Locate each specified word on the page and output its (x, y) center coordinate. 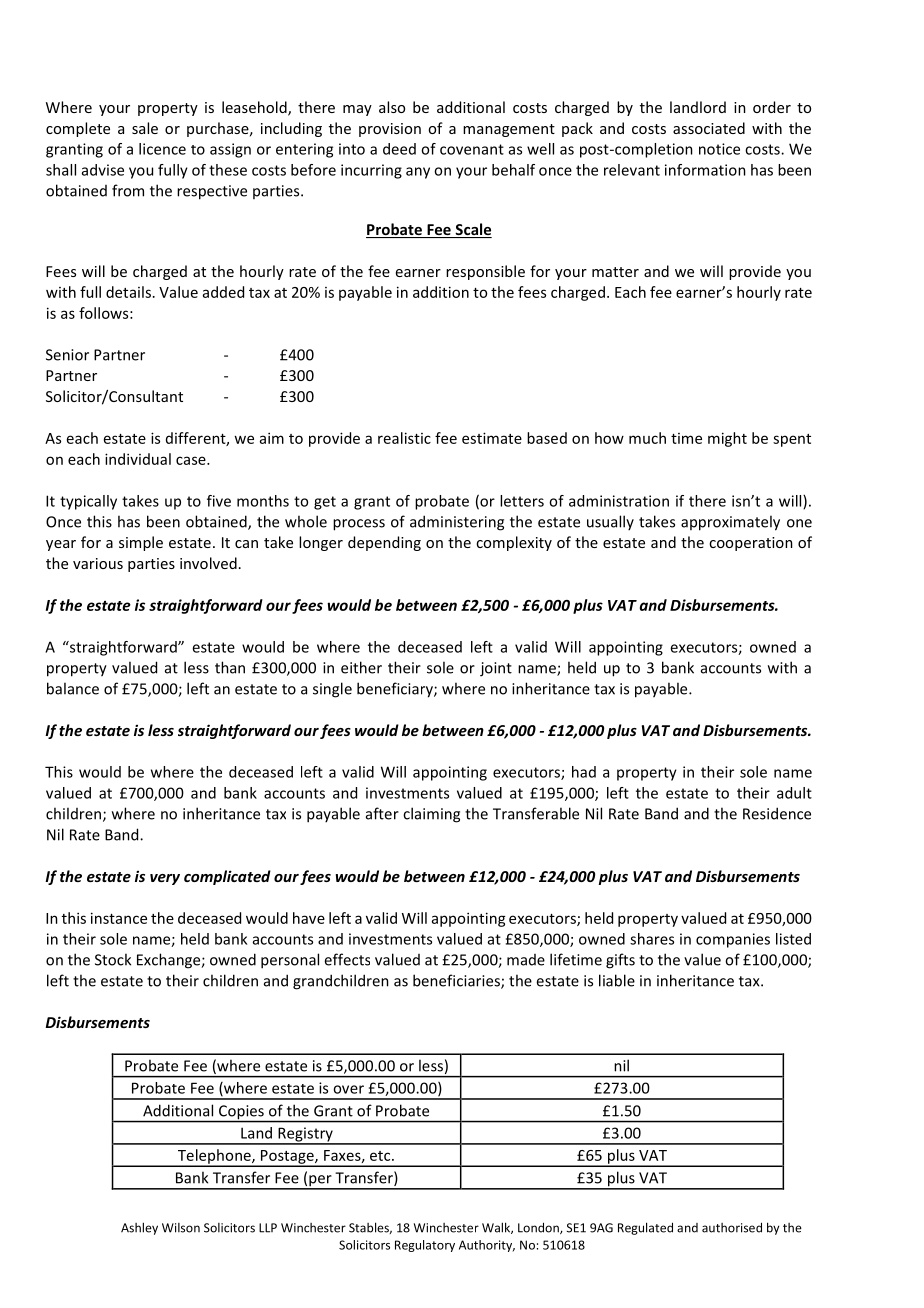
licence (162, 149)
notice (719, 149)
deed (399, 149)
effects (347, 959)
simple (141, 543)
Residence (777, 813)
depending (384, 543)
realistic (404, 438)
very (165, 879)
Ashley (139, 1228)
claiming (431, 815)
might (727, 439)
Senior (67, 355)
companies (733, 940)
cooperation (751, 544)
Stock (113, 959)
